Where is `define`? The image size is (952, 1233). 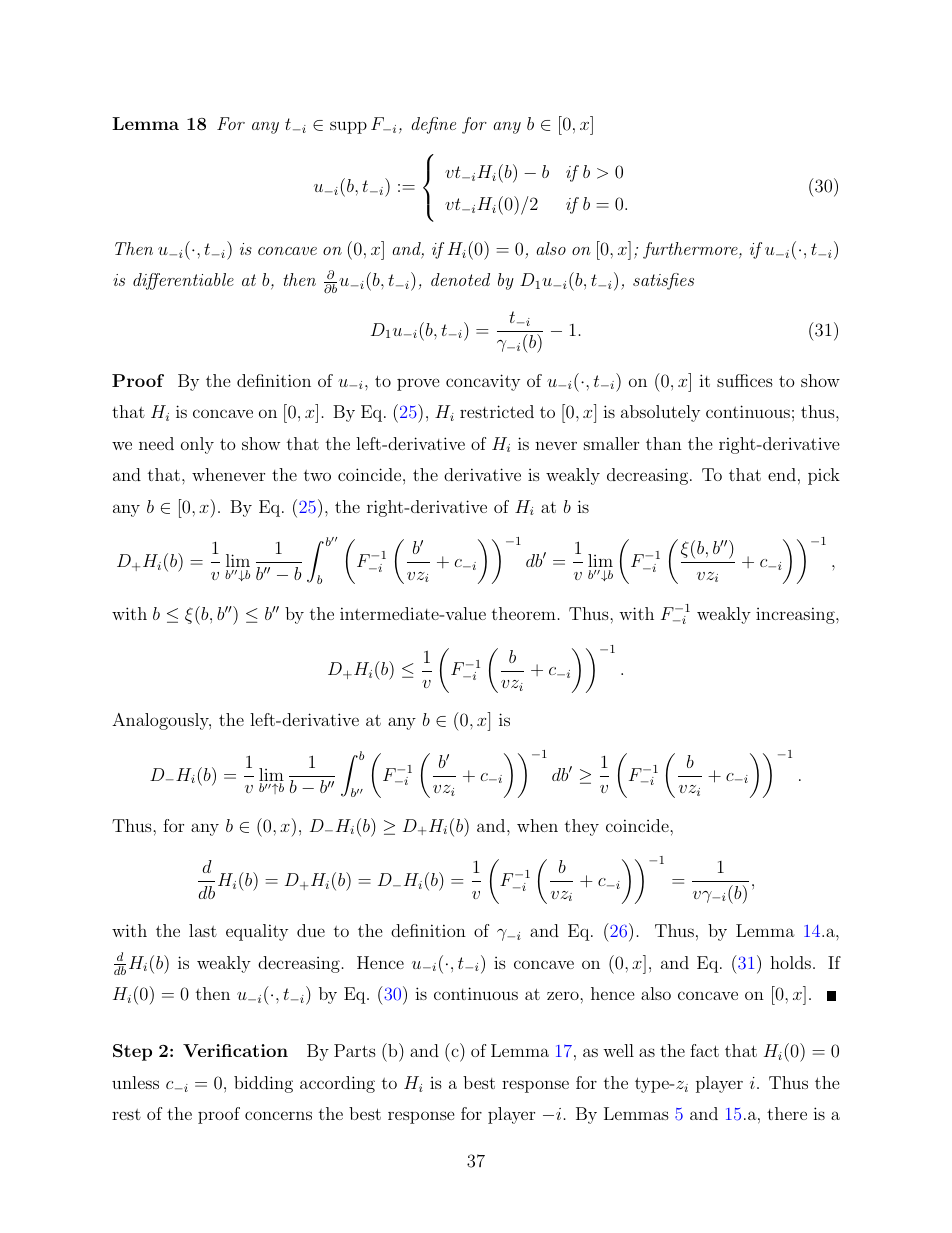
define is located at coordinates (433, 125).
